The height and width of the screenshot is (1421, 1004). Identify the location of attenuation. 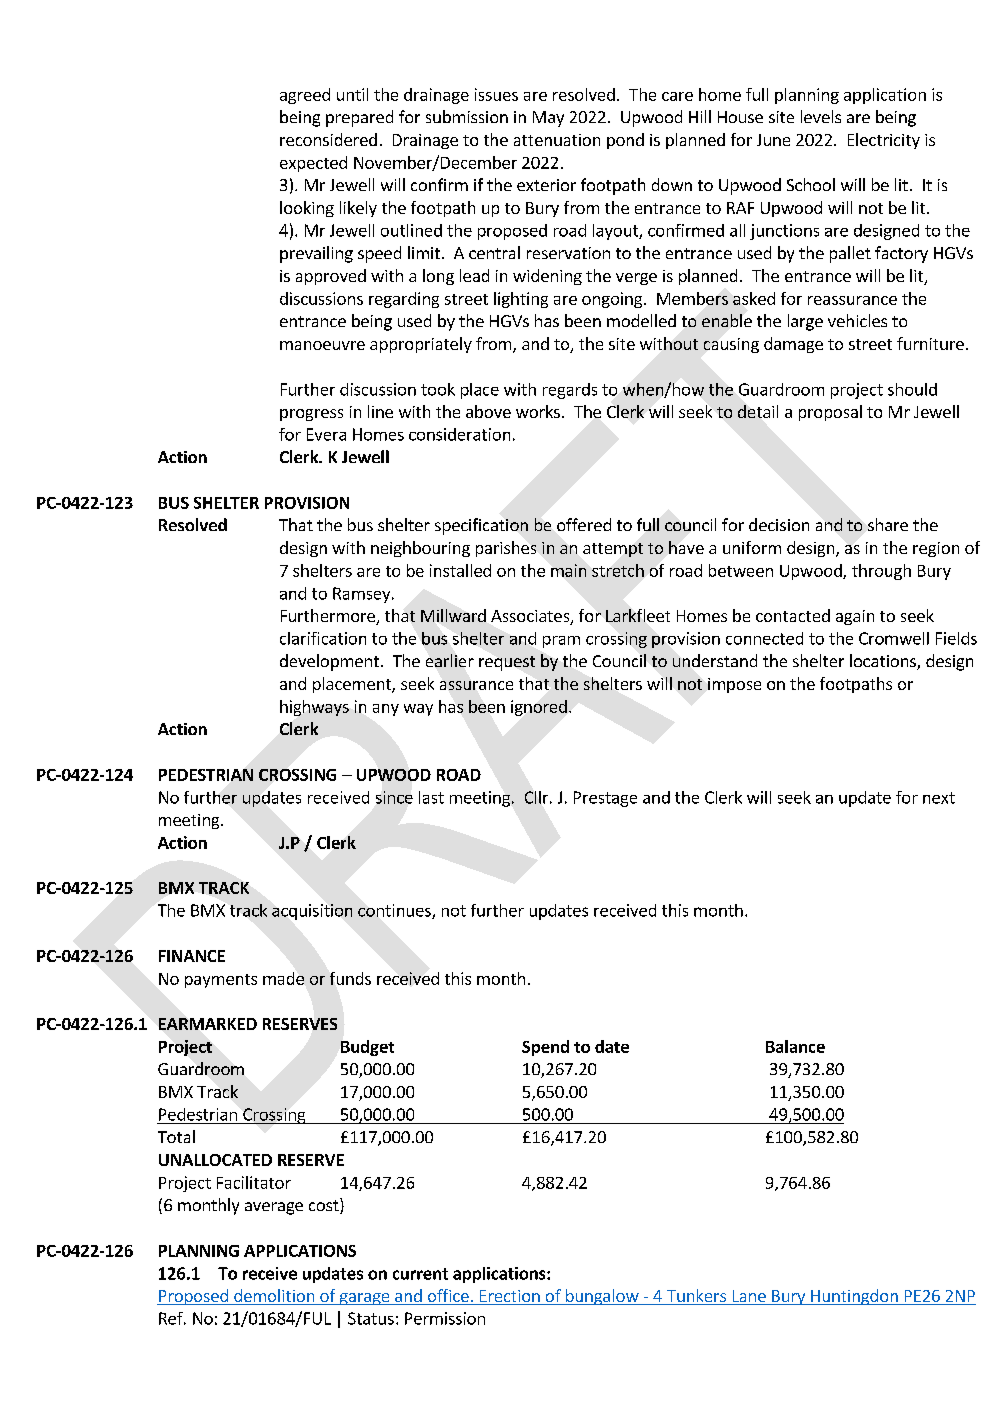
(557, 140).
